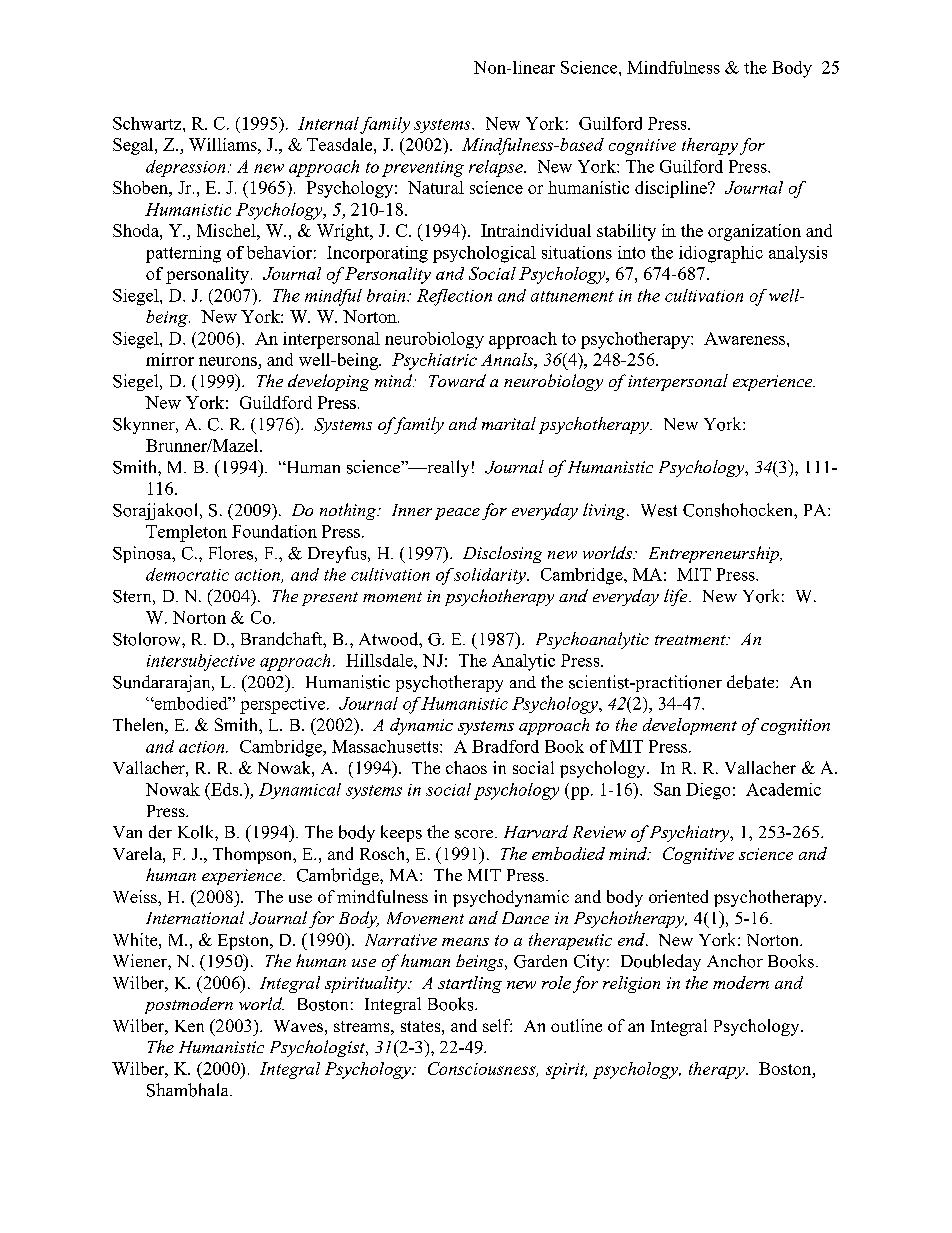 The image size is (952, 1233). I want to click on solidarity, so click(491, 576).
